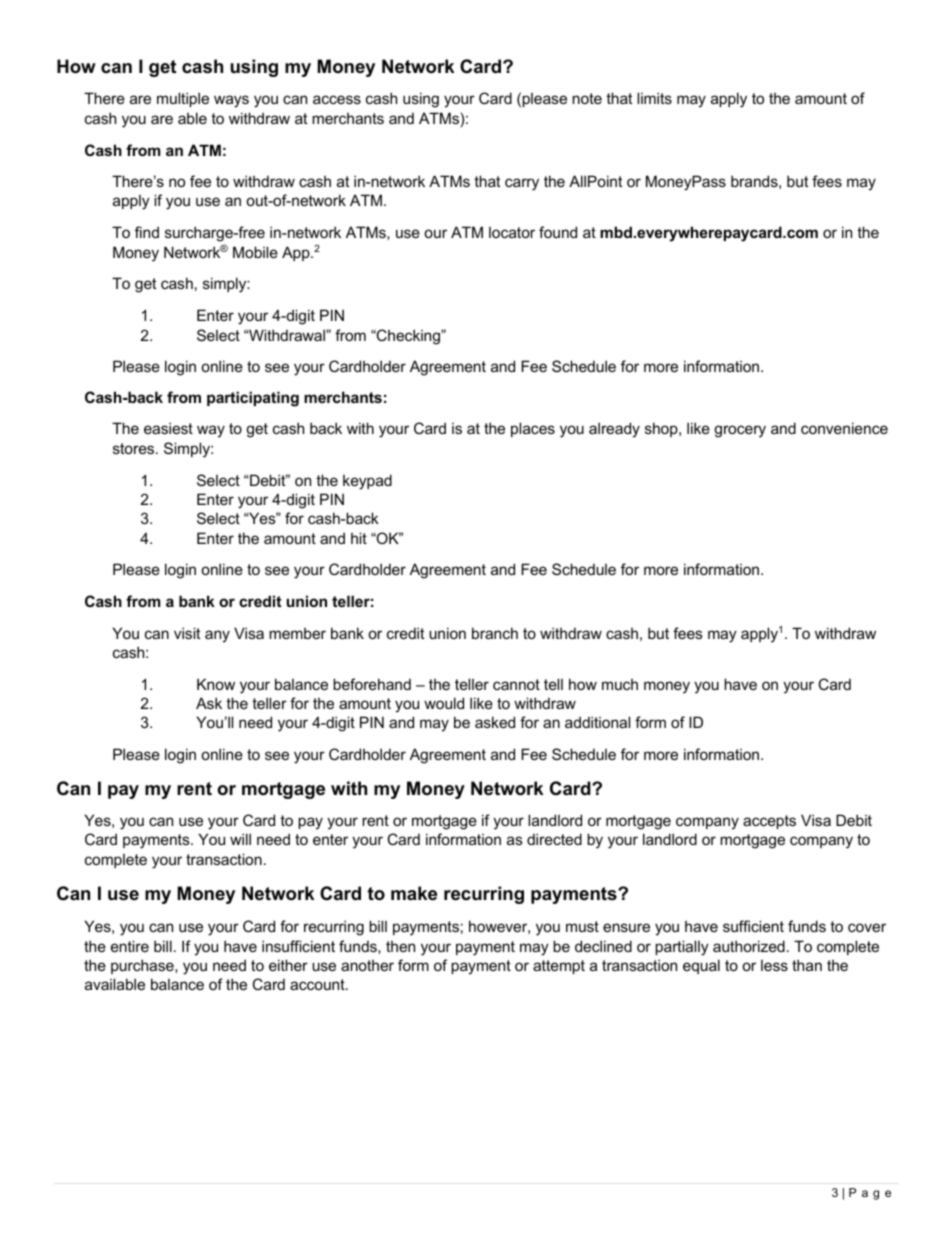 The width and height of the page is (952, 1233). I want to click on limits, so click(654, 98).
